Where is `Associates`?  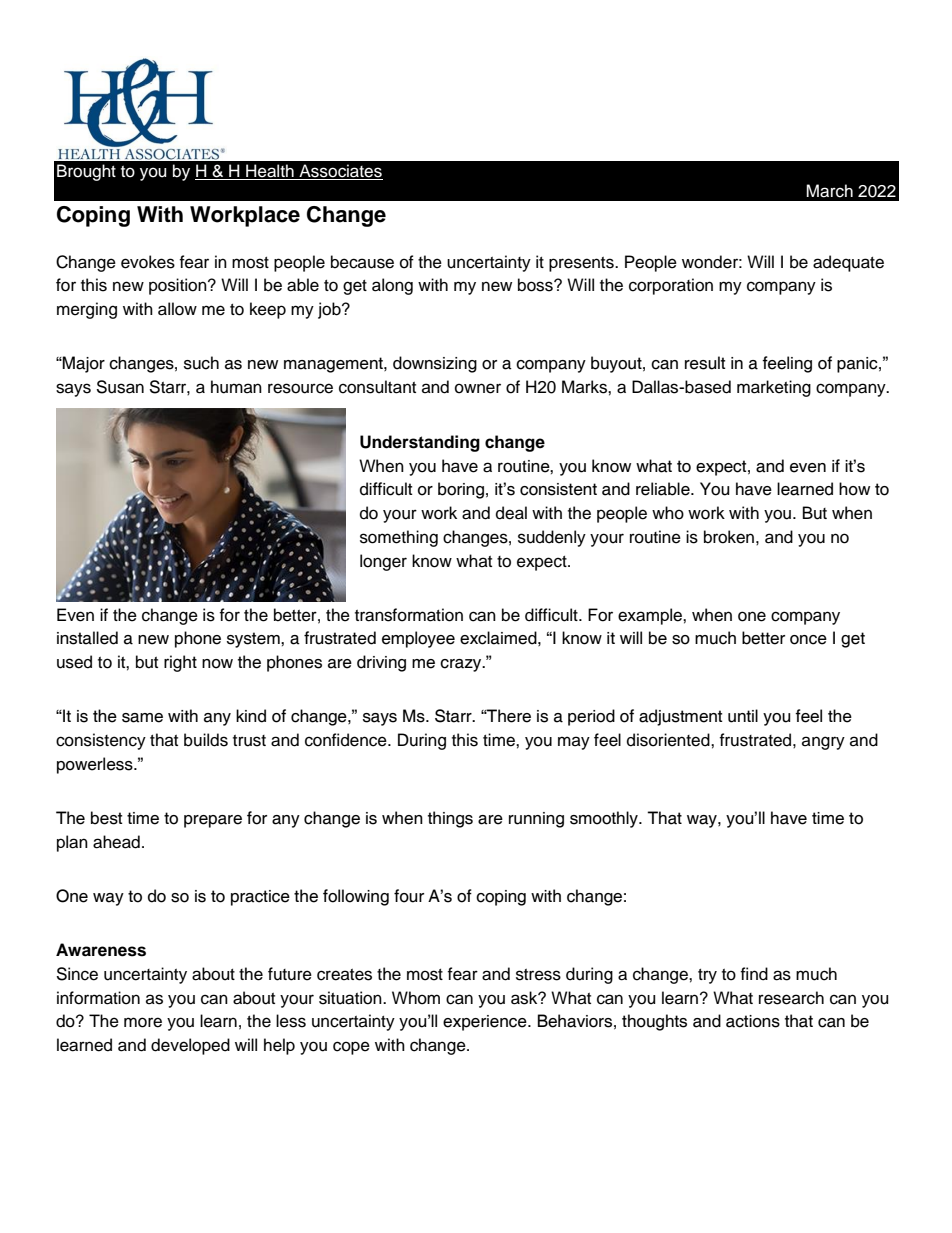 Associates is located at coordinates (340, 172).
